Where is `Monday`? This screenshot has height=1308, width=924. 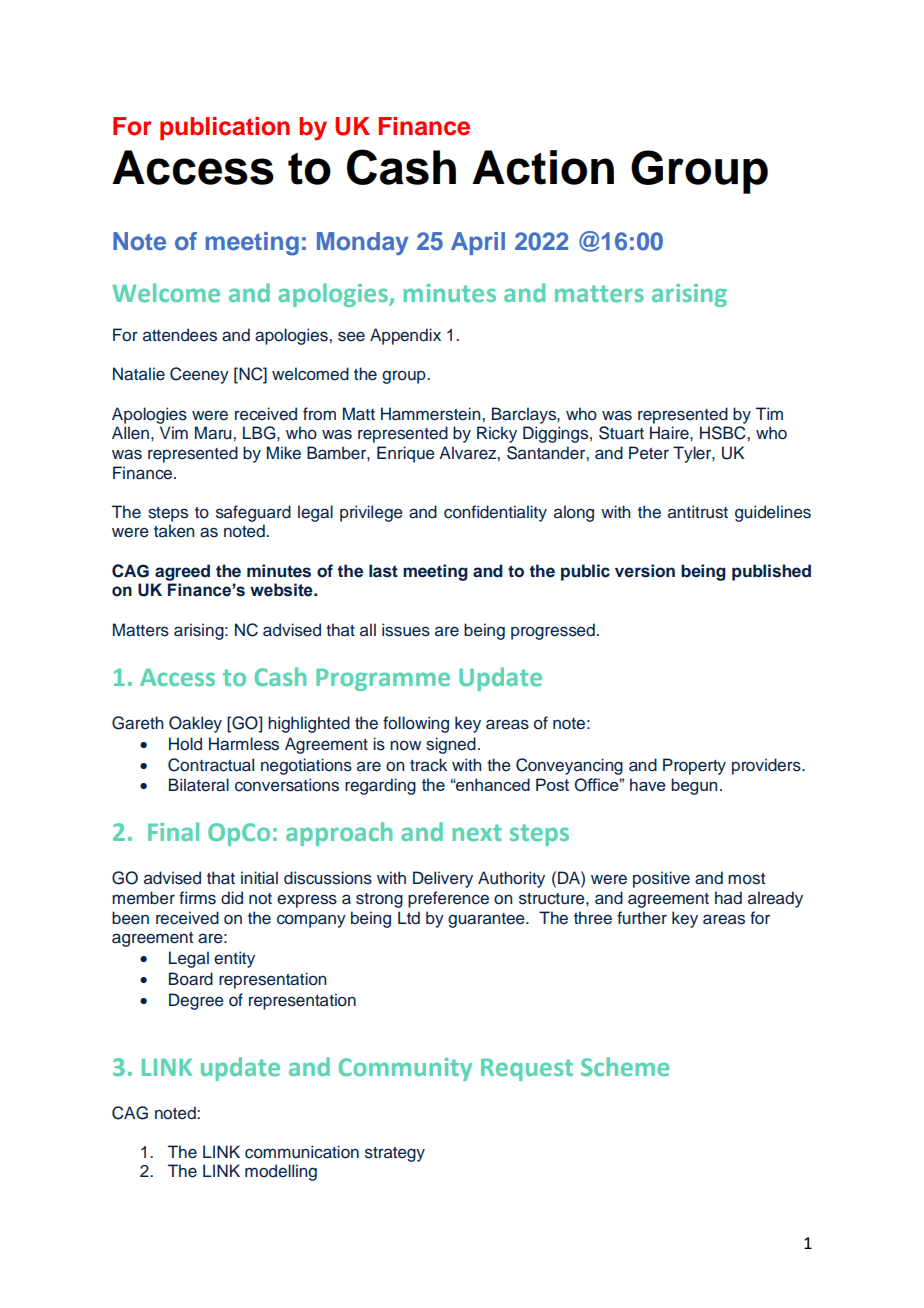 Monday is located at coordinates (362, 243).
